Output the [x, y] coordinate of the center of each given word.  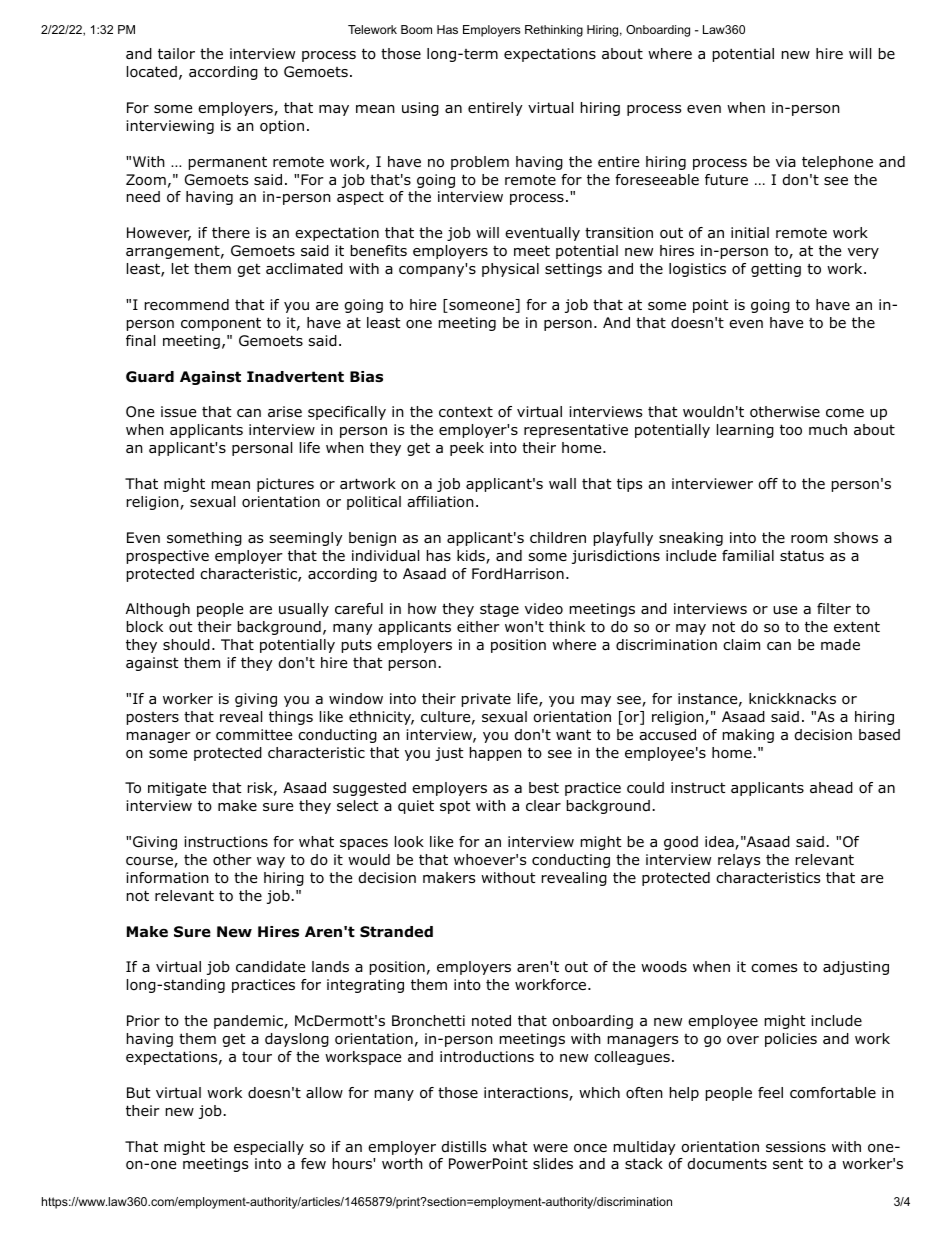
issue [178, 411]
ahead [831, 788]
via [786, 161]
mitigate [177, 789]
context [466, 412]
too [791, 430]
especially [269, 1148]
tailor [176, 54]
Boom [416, 29]
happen [496, 754]
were [550, 1148]
